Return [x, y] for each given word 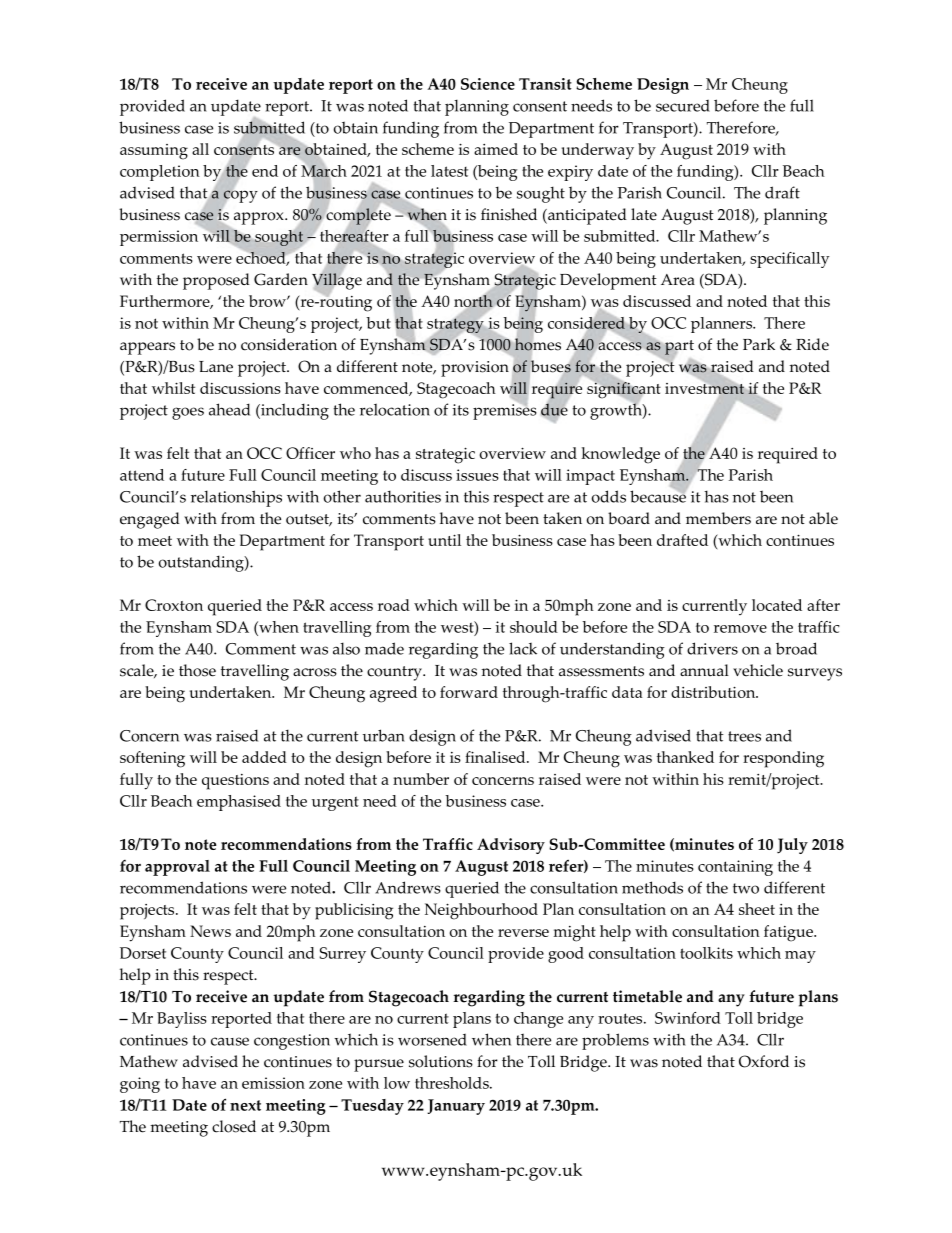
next [245, 1105]
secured [683, 106]
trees [744, 736]
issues [477, 475]
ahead [229, 409]
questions [235, 782]
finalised [496, 757]
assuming [154, 152]
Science [488, 84]
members [718, 518]
